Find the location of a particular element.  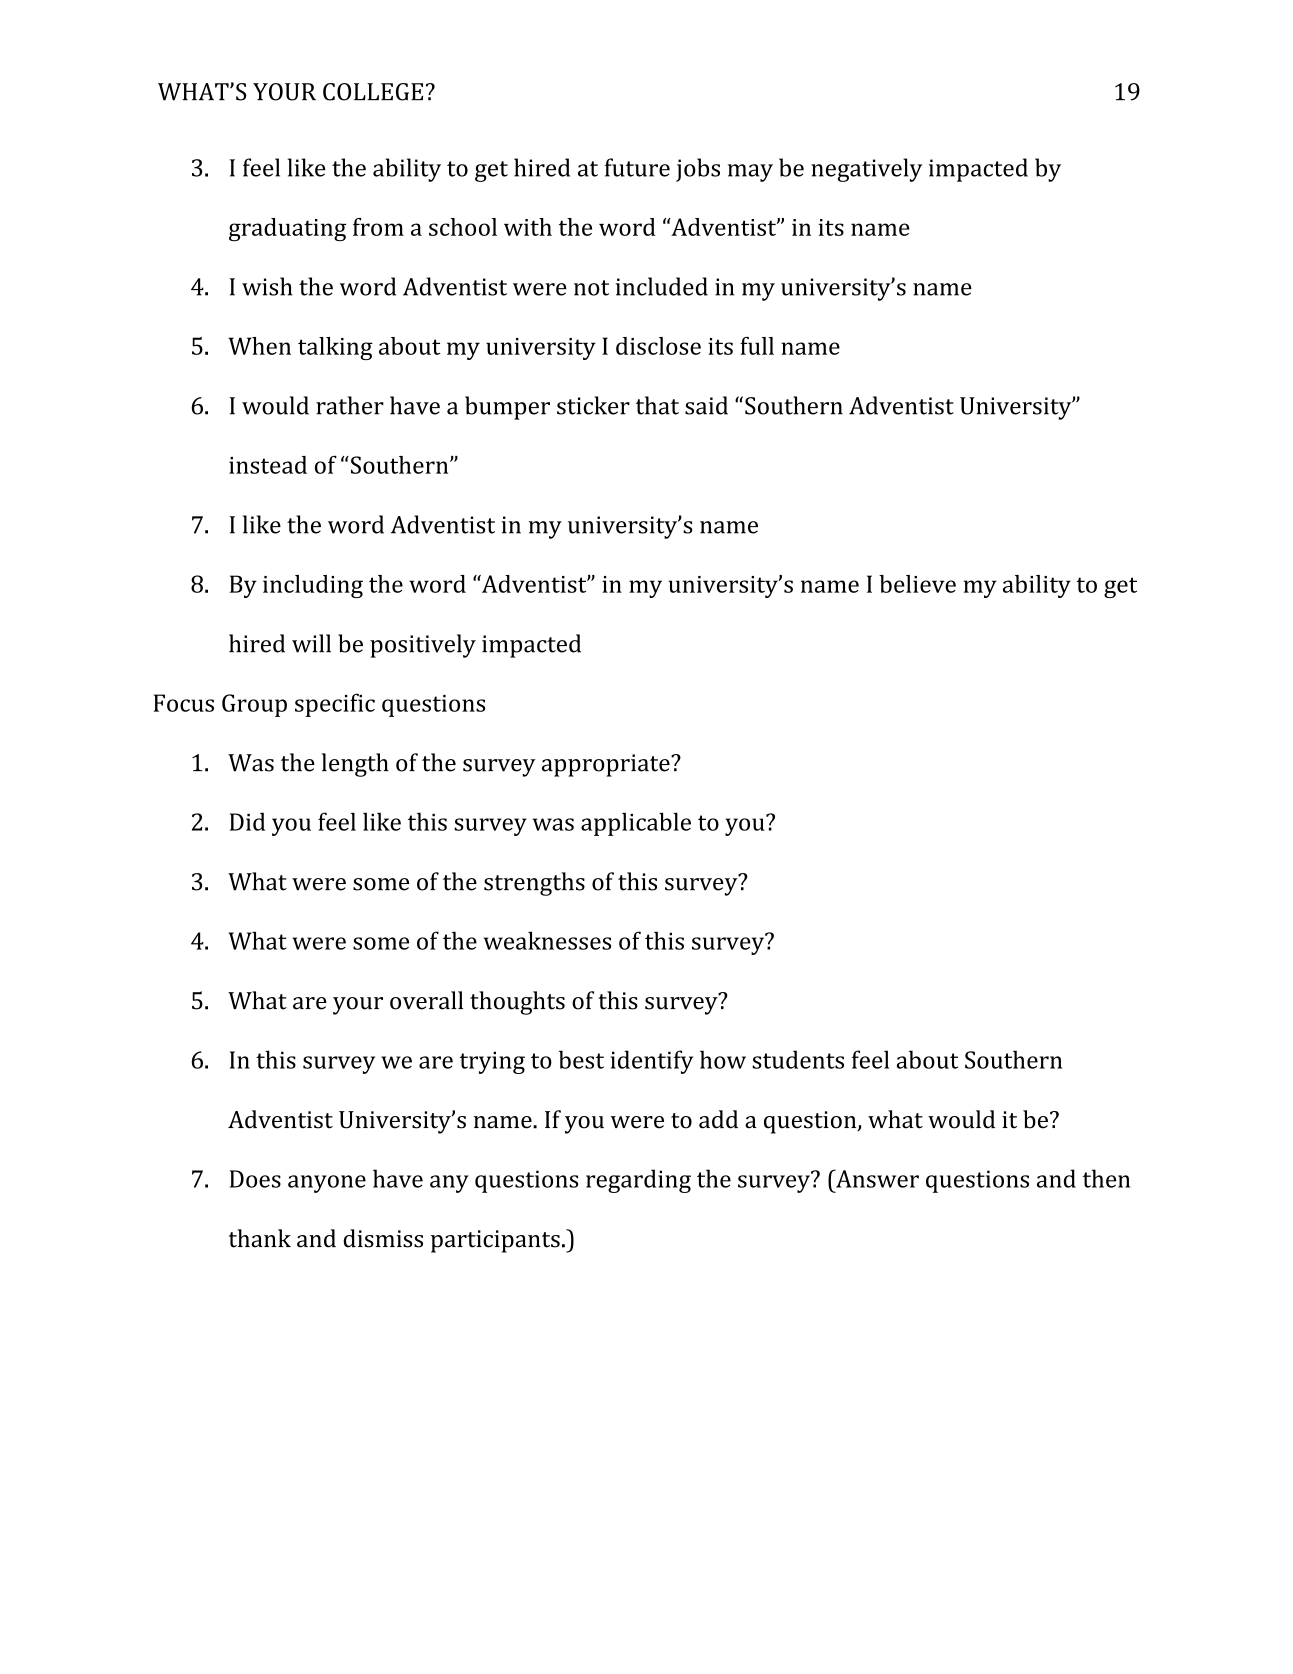

negatively is located at coordinates (866, 170).
